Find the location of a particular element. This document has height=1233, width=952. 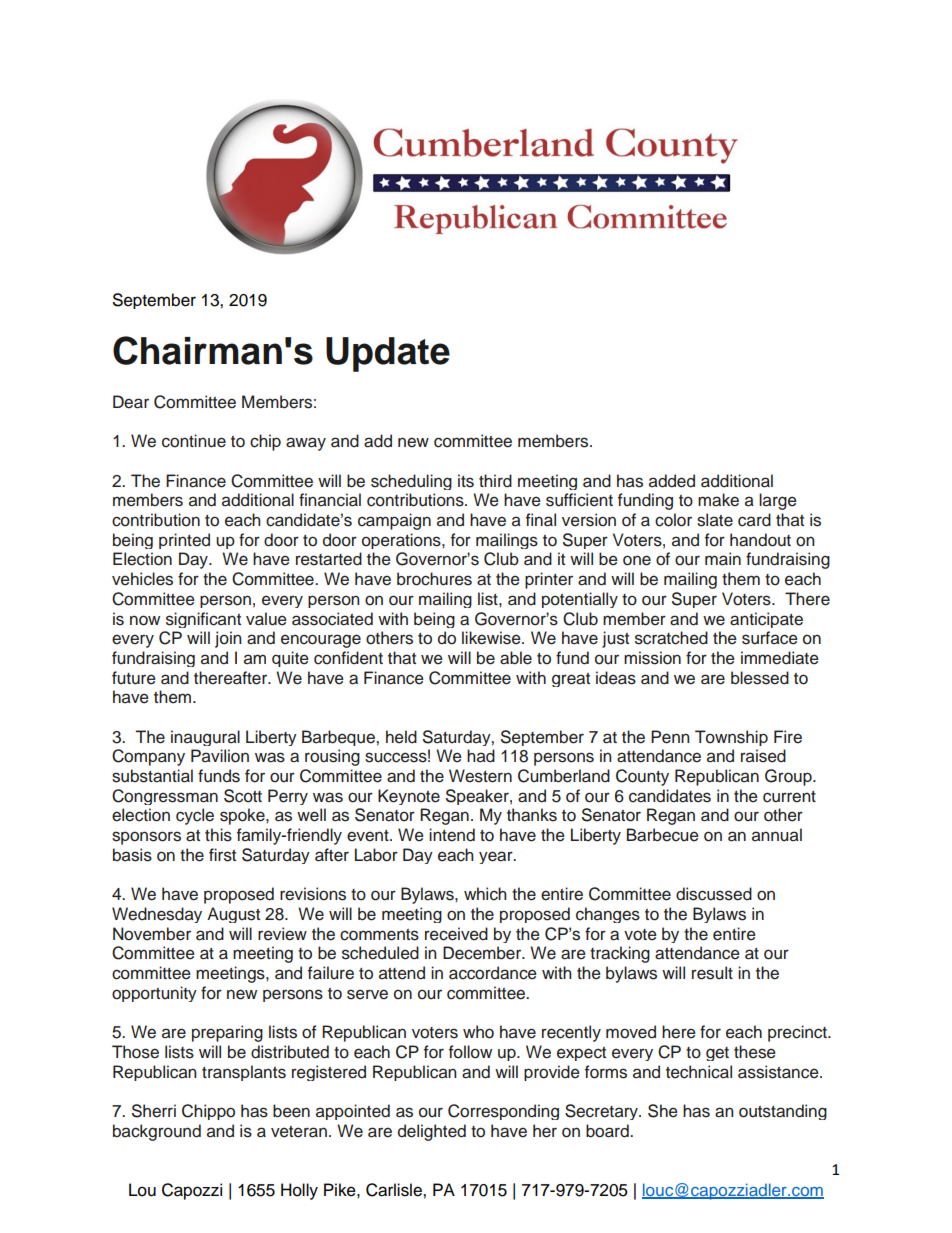

background is located at coordinates (157, 1132).
